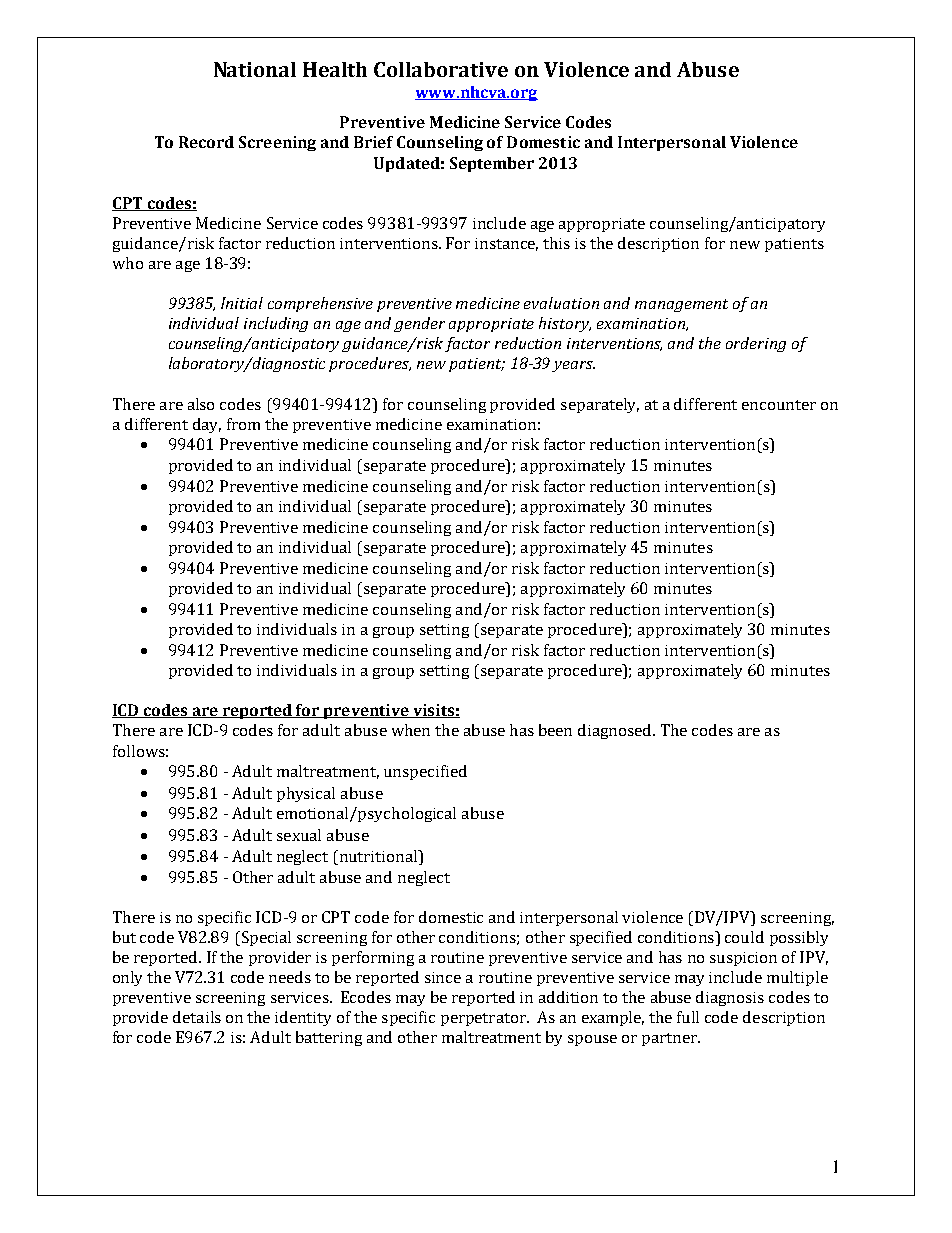 The height and width of the screenshot is (1233, 952). Describe the element at coordinates (779, 405) in the screenshot. I see `encounter` at that location.
